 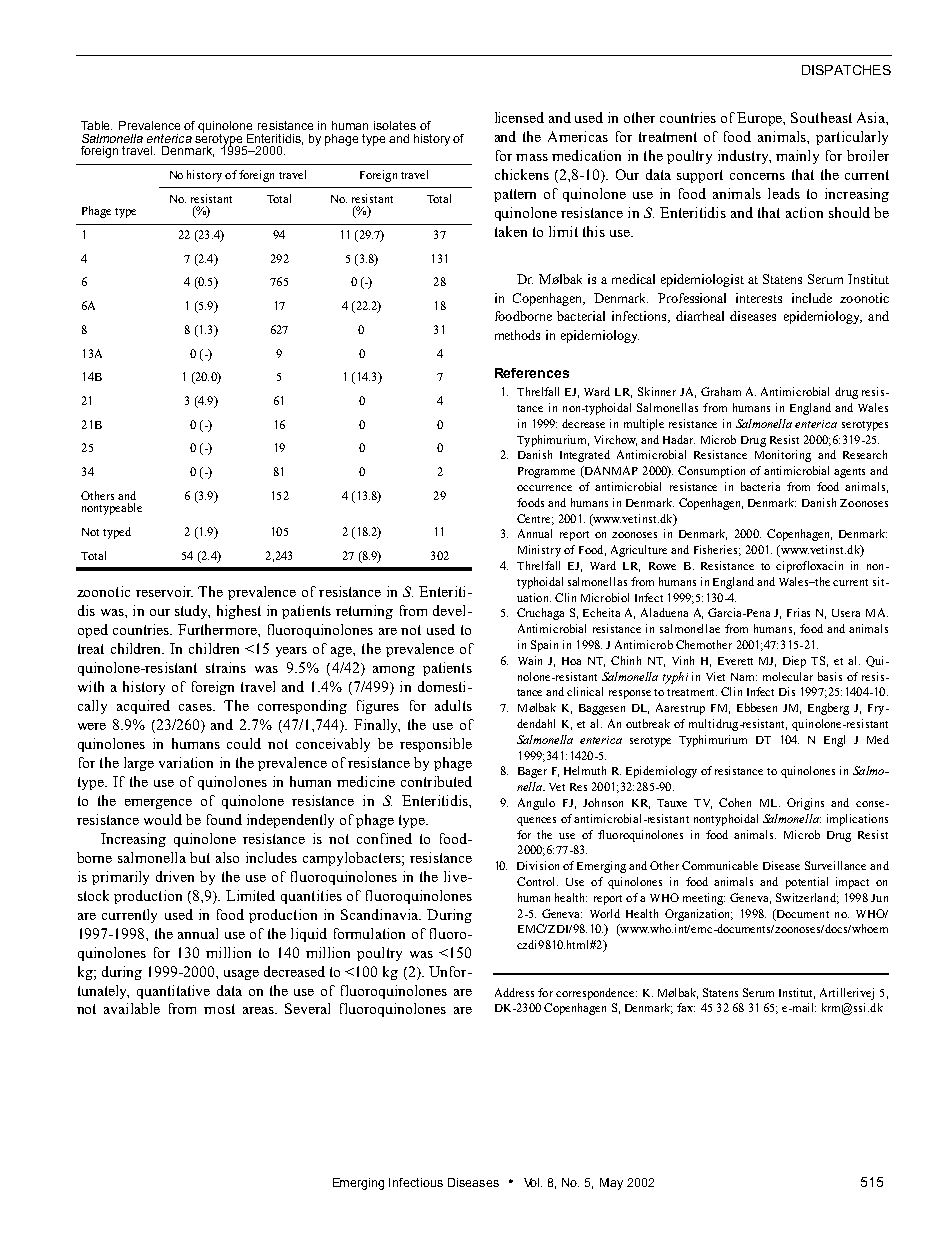 What do you see at coordinates (519, 117) in the page?
I see `licensed` at bounding box center [519, 117].
